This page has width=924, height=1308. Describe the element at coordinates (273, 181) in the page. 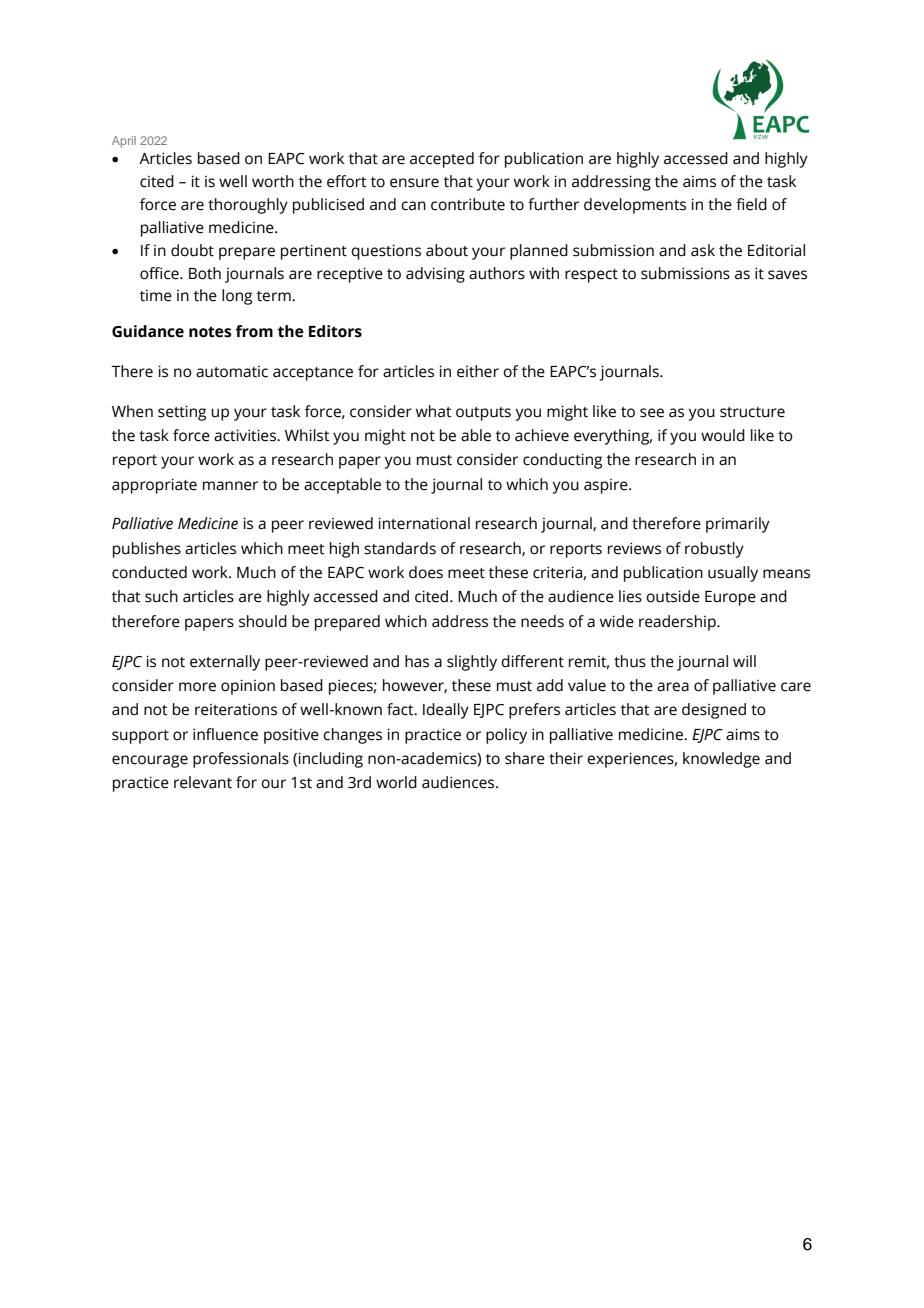

I see `worth` at that location.
